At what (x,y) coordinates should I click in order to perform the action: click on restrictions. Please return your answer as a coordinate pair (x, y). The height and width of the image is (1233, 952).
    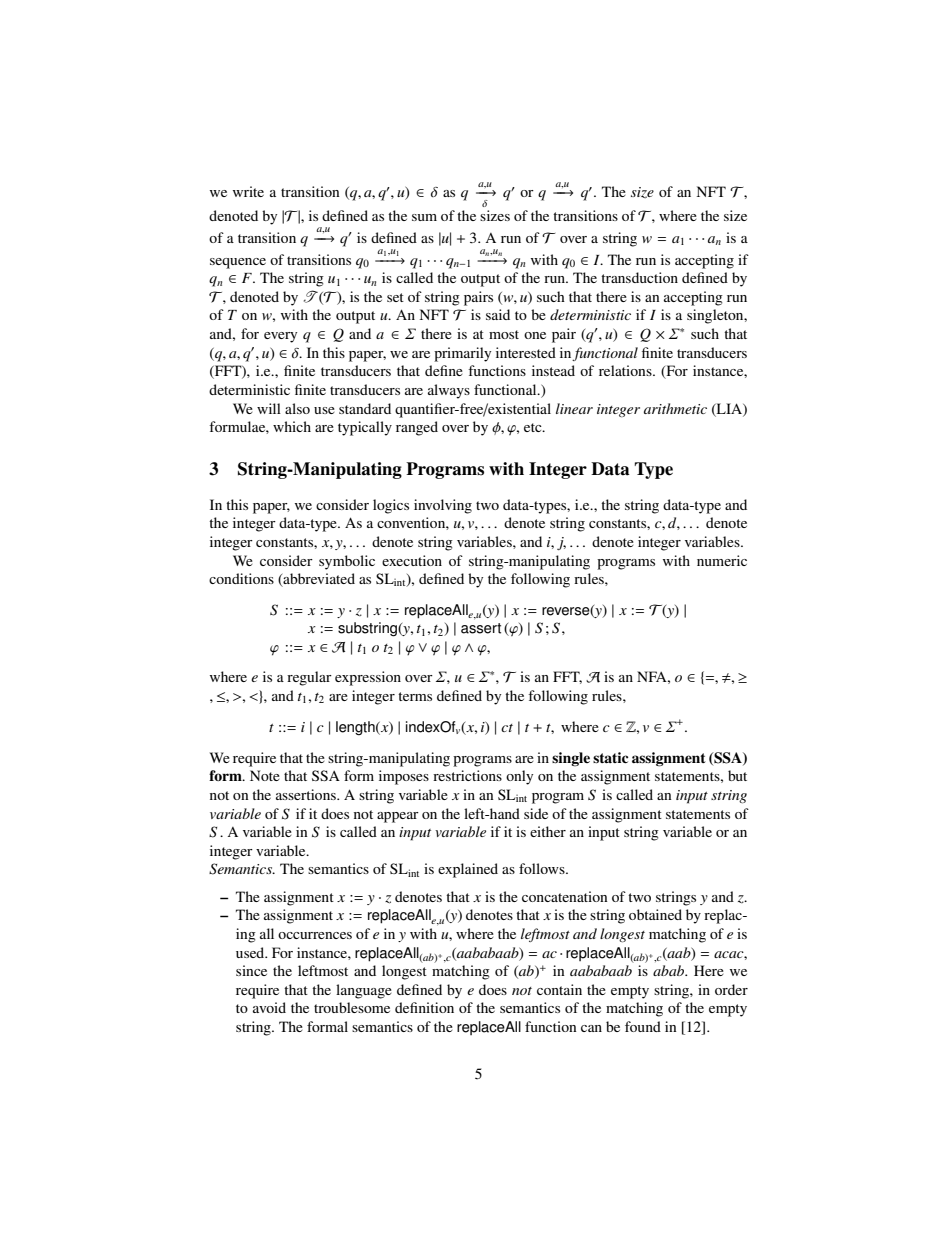
    Looking at the image, I should click on (467, 775).
